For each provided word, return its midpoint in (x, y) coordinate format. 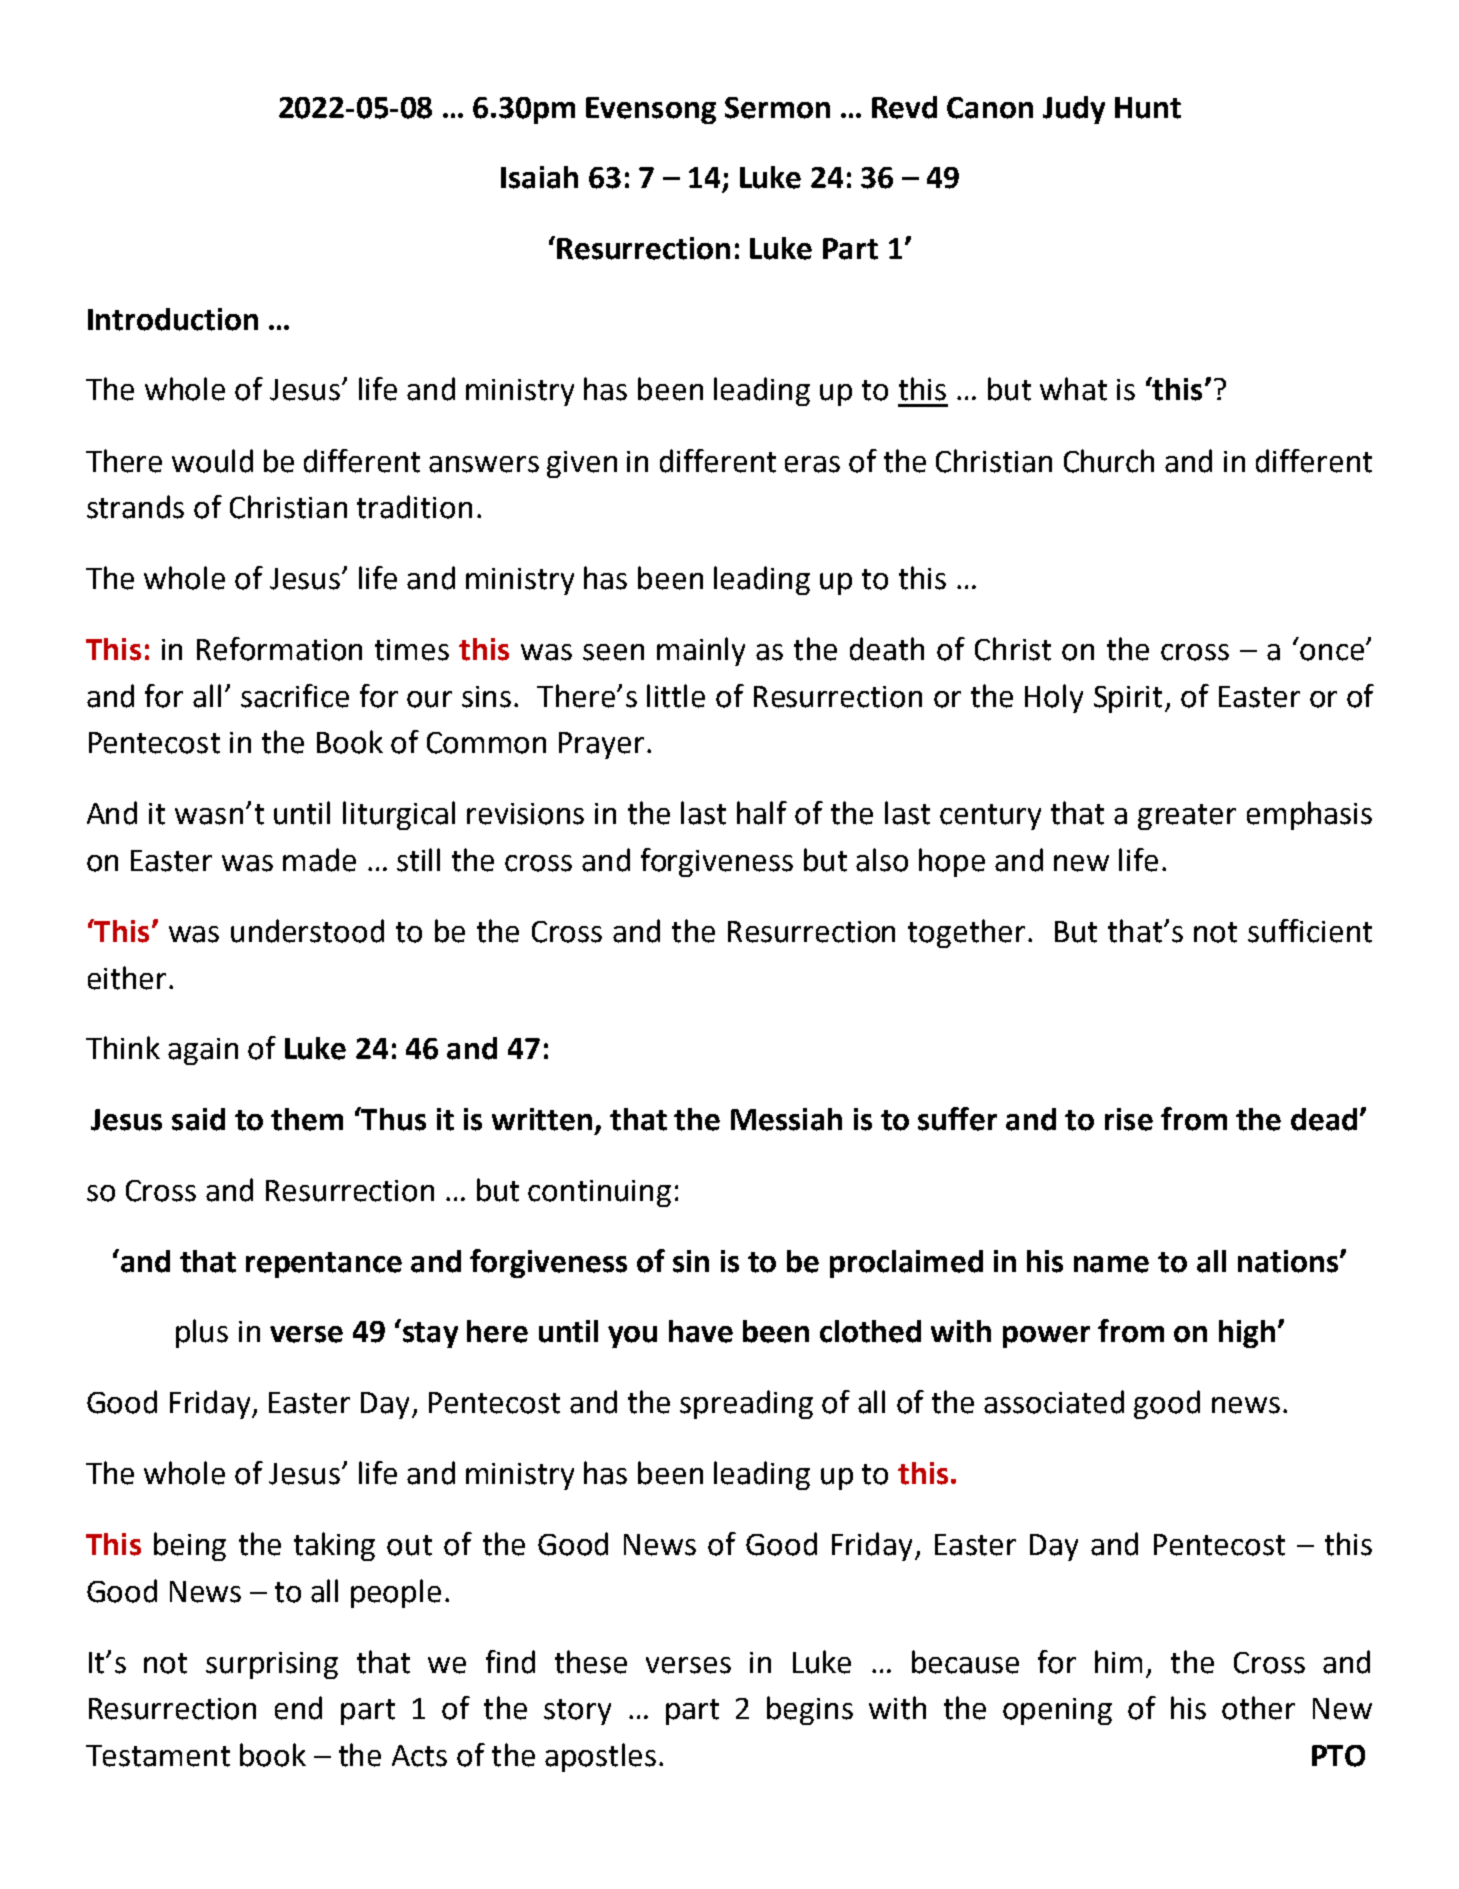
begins (810, 1710)
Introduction (173, 319)
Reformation (279, 649)
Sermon (777, 108)
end (298, 1708)
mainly (701, 651)
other (1258, 1708)
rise (1129, 1119)
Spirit (1128, 699)
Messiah (786, 1119)
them (307, 1119)
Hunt (1148, 108)
